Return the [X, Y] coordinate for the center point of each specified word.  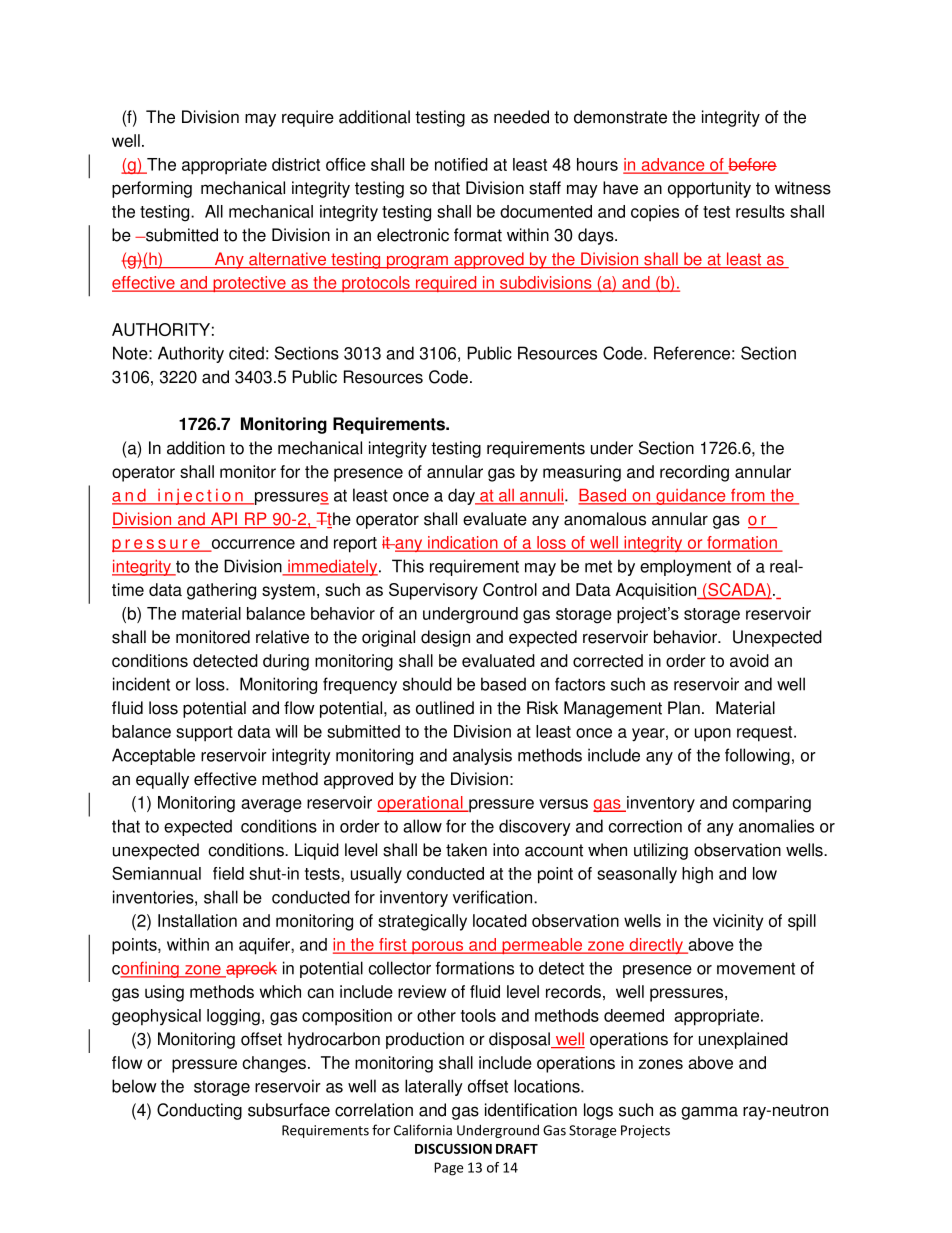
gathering [221, 591]
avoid [749, 660]
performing [152, 189]
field [228, 873]
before [752, 165]
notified [461, 164]
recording [694, 473]
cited [246, 353]
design [445, 638]
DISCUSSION [453, 1148]
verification [494, 897]
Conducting [199, 1111]
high [697, 875]
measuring [582, 473]
